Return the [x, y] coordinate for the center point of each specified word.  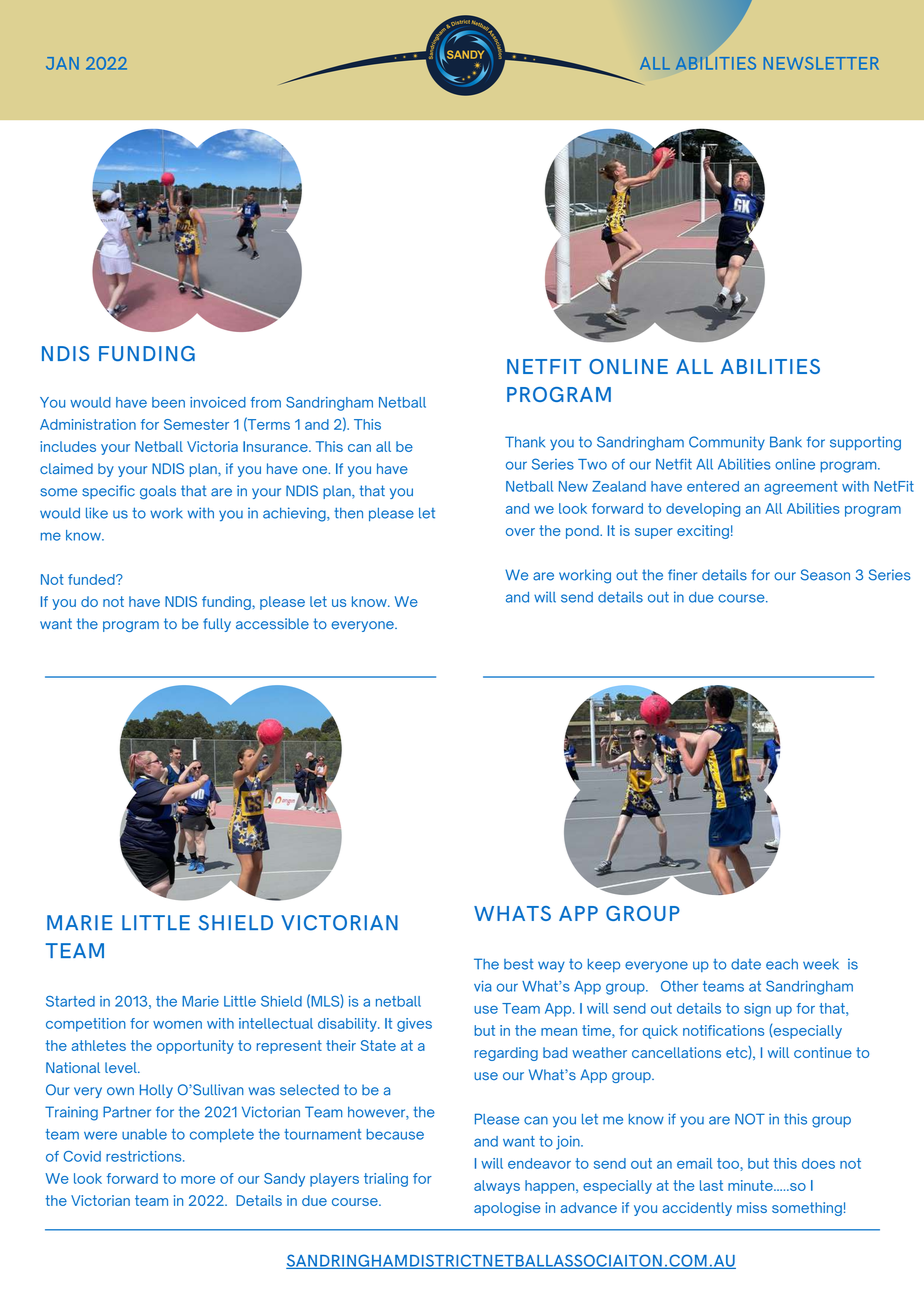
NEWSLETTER [821, 63]
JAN [62, 63]
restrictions [145, 1156]
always [497, 1187]
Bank [786, 442]
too [728, 1163]
